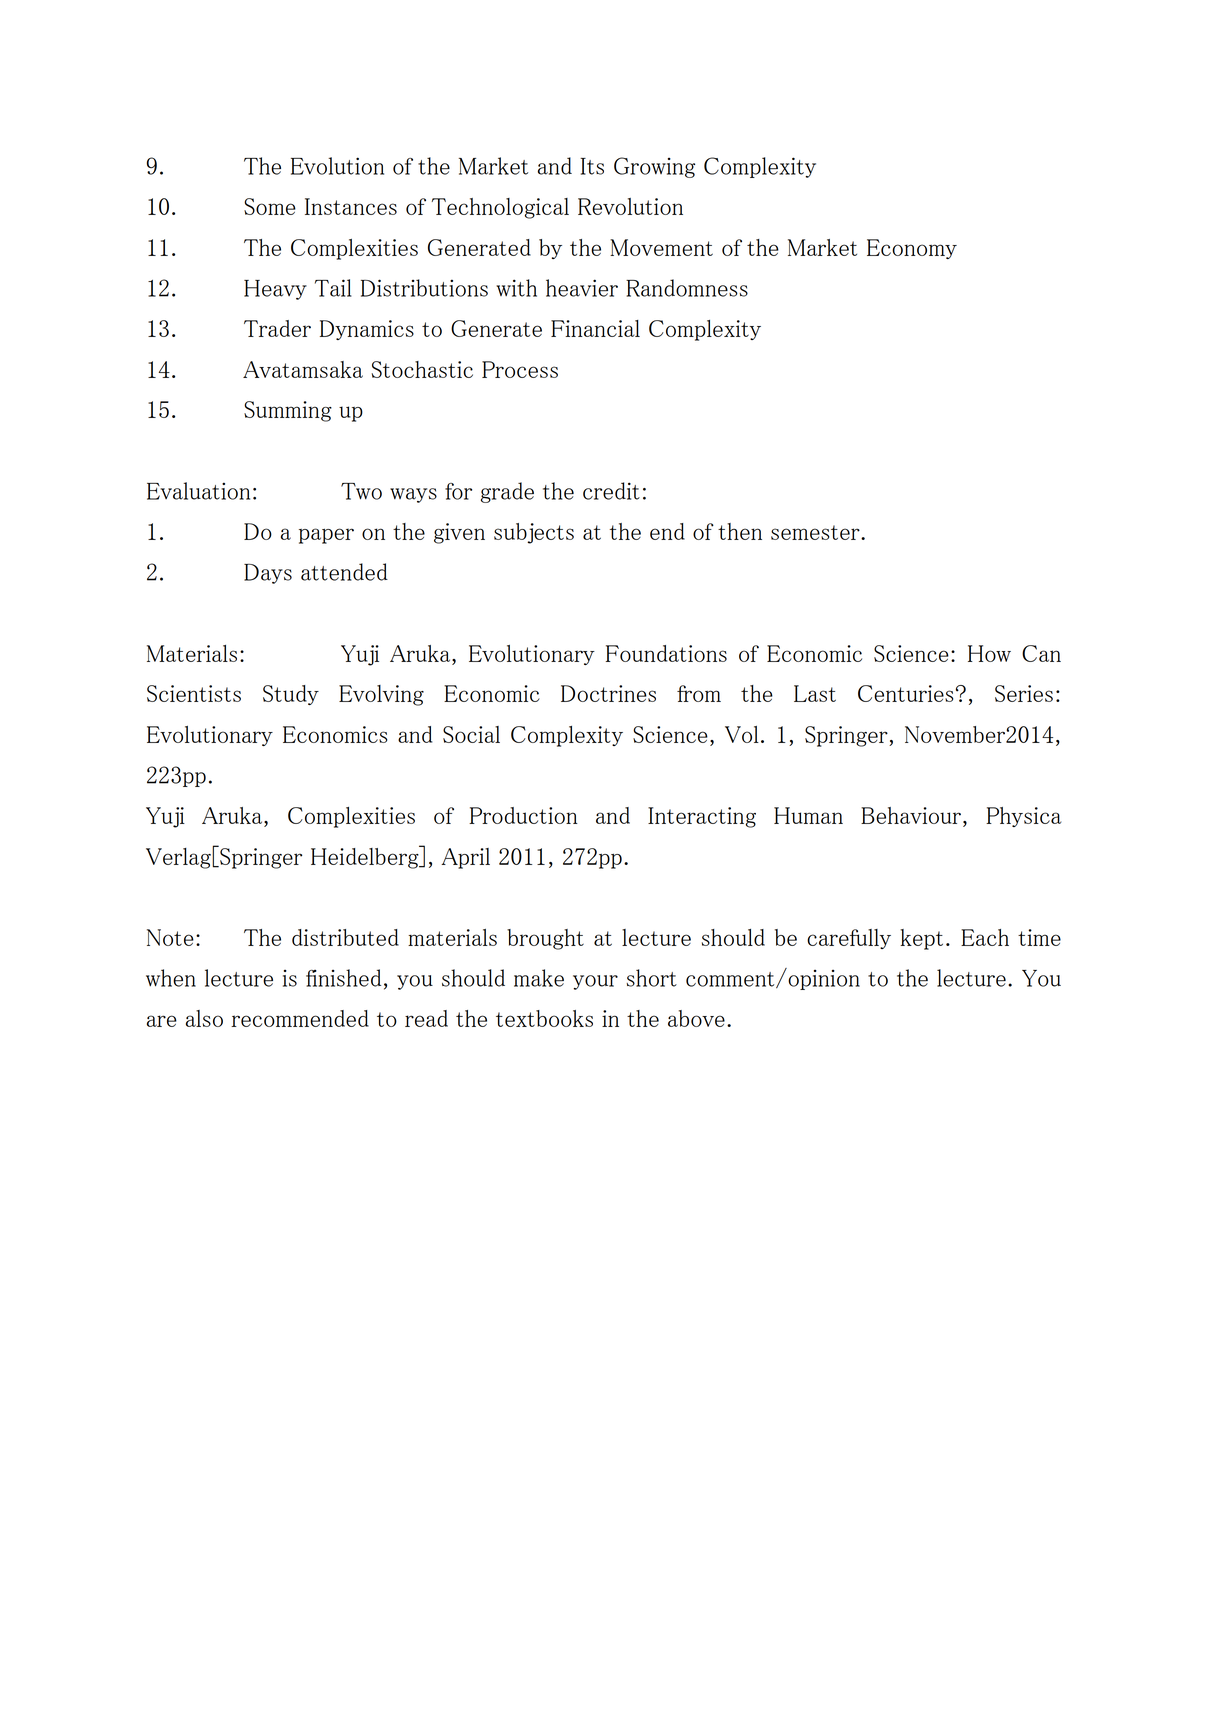  I want to click on Economy, so click(912, 249).
